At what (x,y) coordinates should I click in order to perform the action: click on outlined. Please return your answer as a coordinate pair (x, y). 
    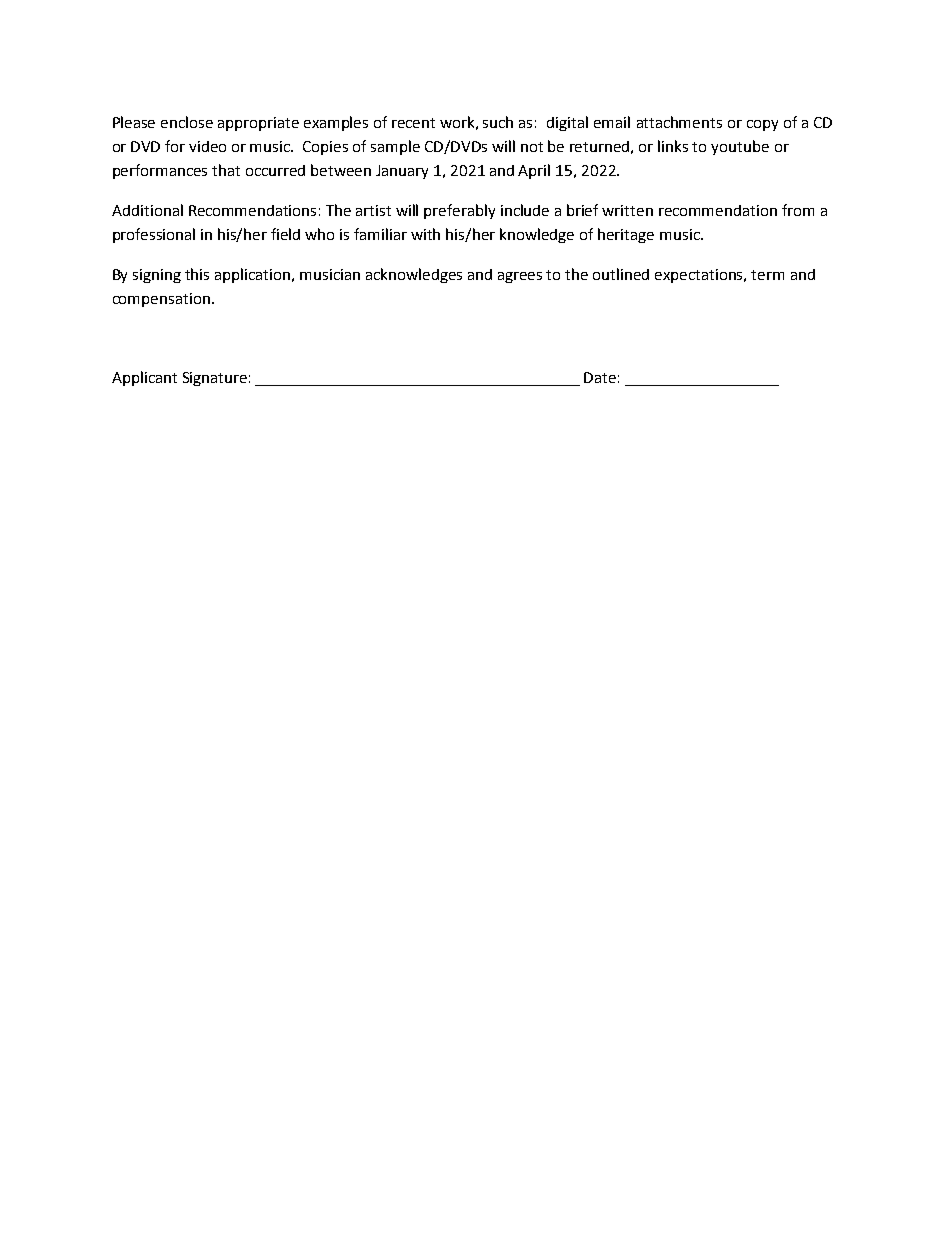
    Looking at the image, I should click on (621, 274).
